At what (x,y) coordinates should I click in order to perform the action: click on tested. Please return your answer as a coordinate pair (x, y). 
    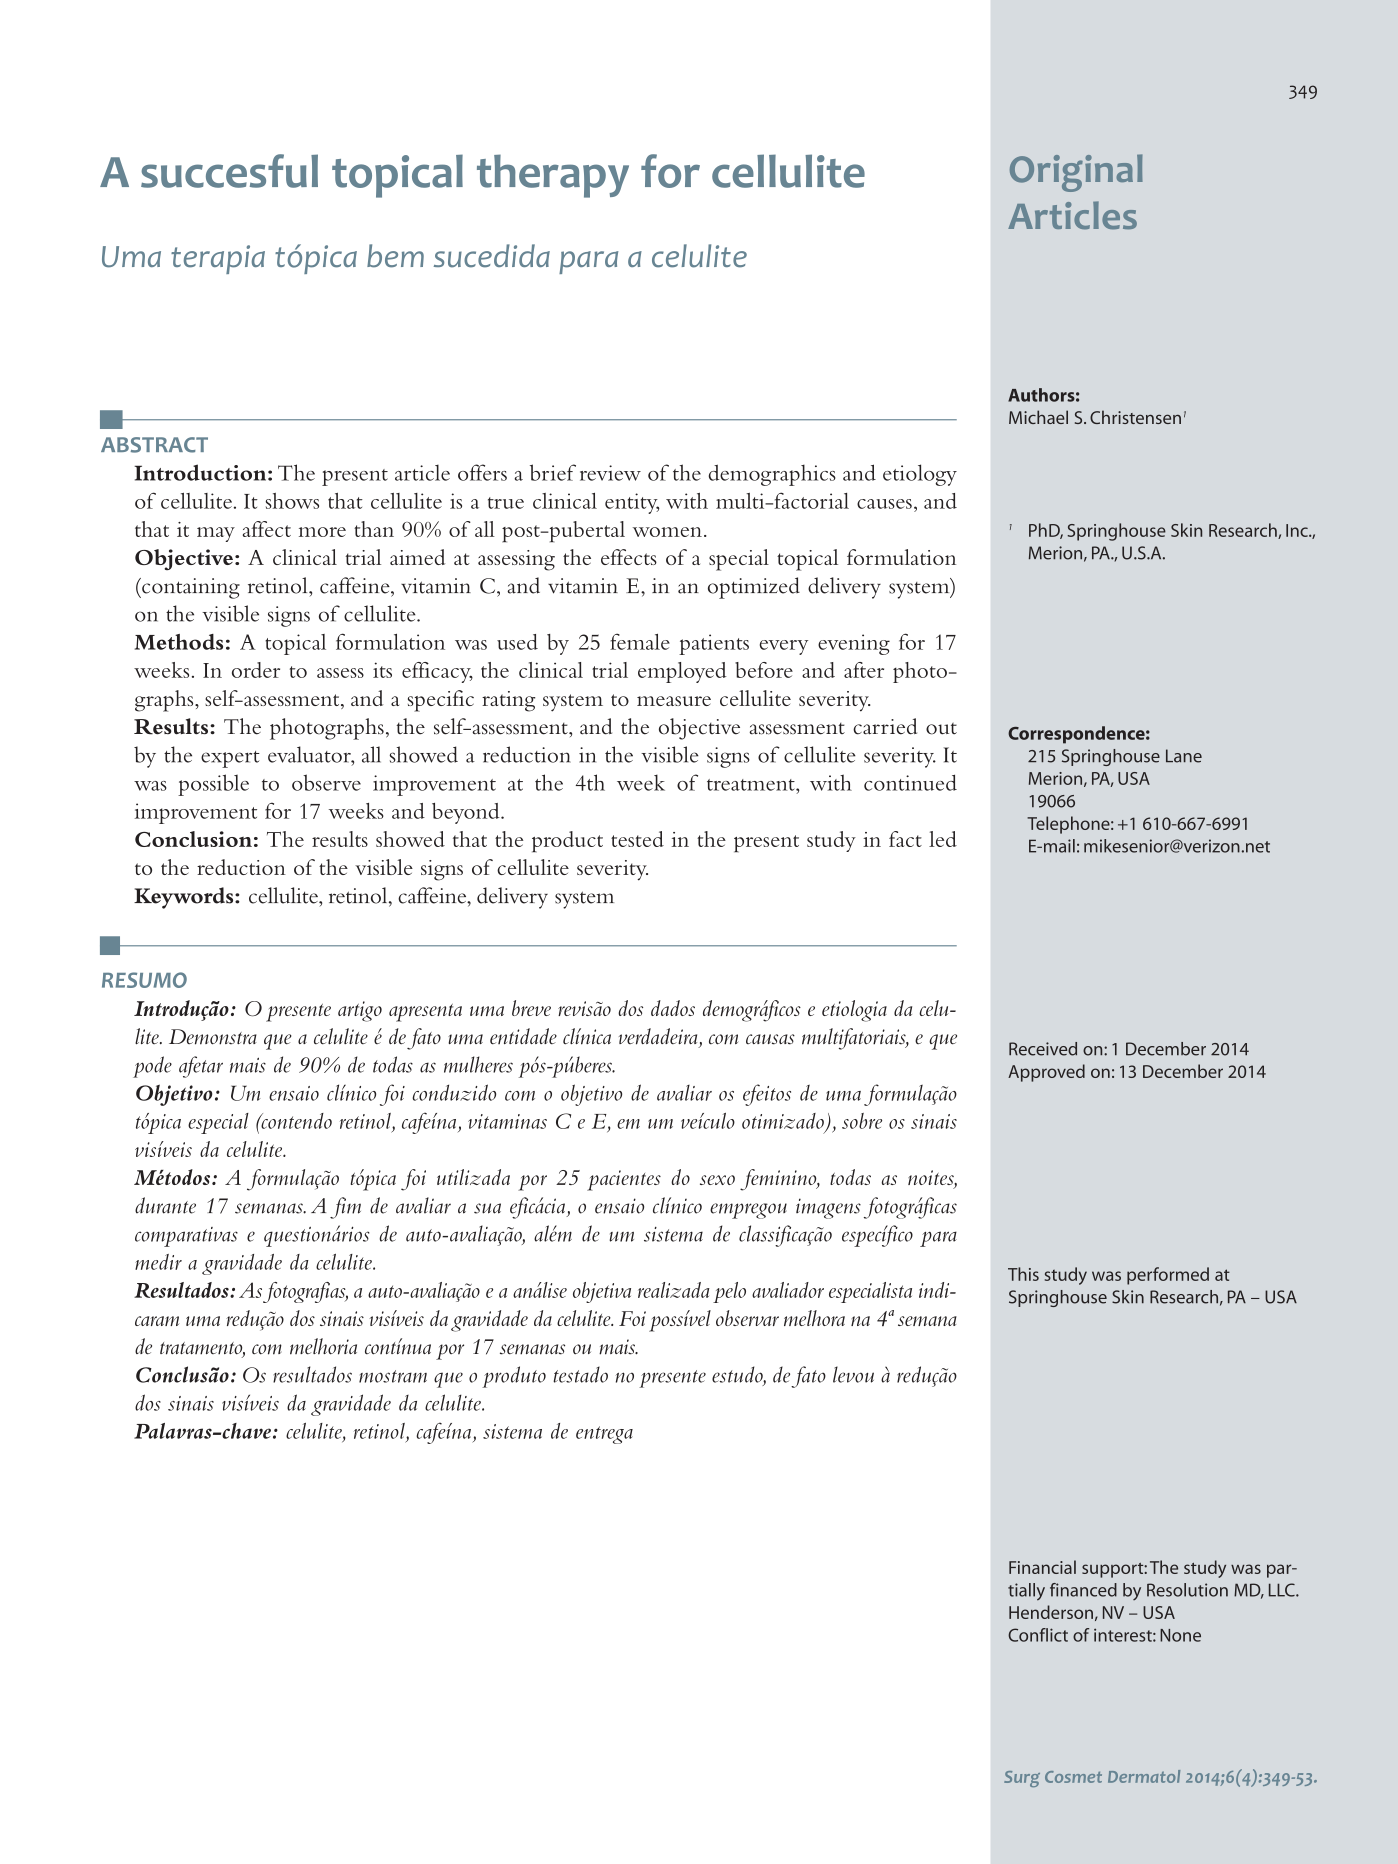
    Looking at the image, I should click on (637, 839).
